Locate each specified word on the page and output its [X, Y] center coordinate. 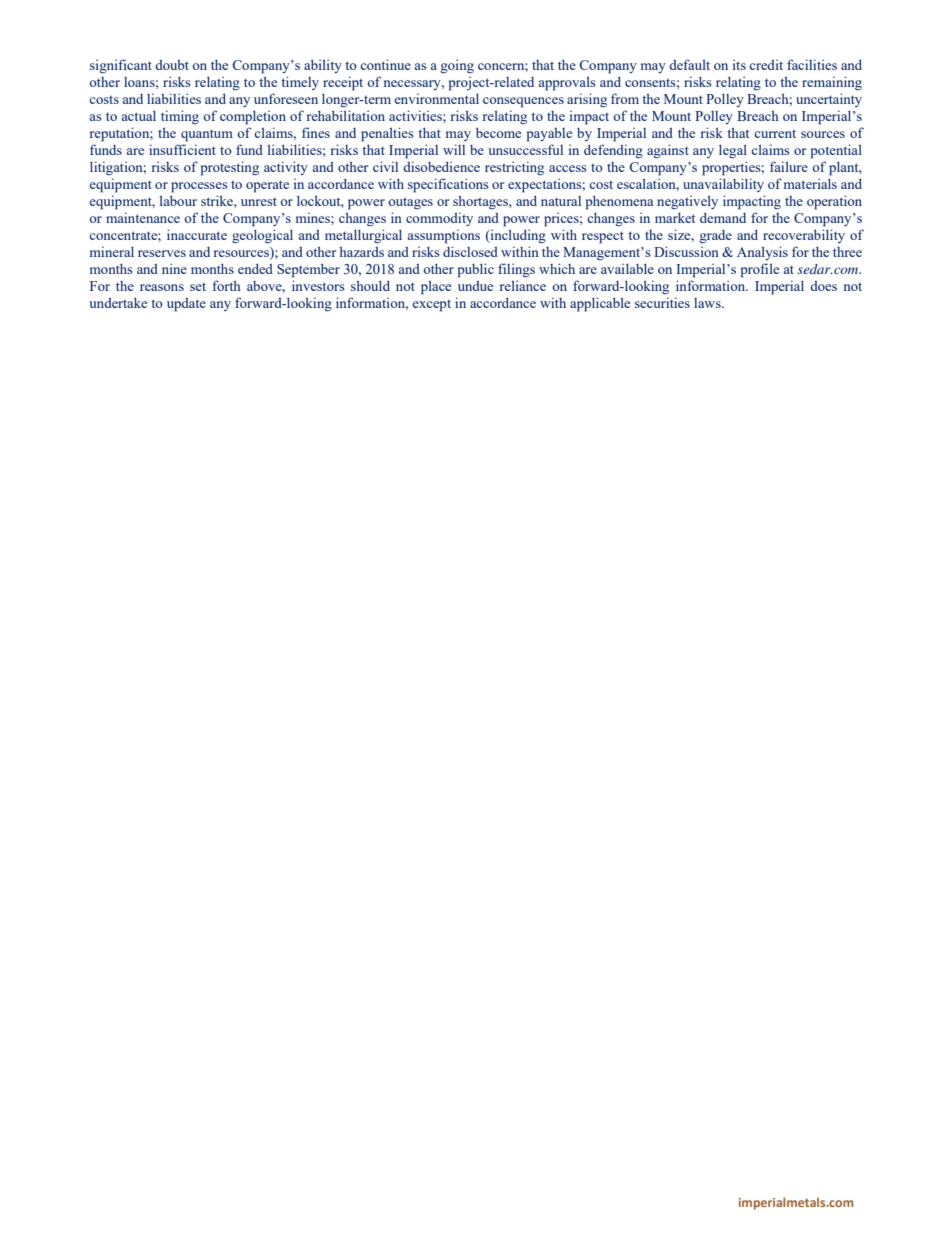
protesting [230, 168]
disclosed [470, 251]
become [498, 132]
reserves [162, 253]
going [457, 66]
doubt [172, 65]
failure [789, 166]
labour [178, 200]
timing [180, 117]
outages [410, 203]
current [775, 134]
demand [723, 217]
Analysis [762, 253]
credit [766, 64]
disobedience [441, 166]
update [186, 305]
